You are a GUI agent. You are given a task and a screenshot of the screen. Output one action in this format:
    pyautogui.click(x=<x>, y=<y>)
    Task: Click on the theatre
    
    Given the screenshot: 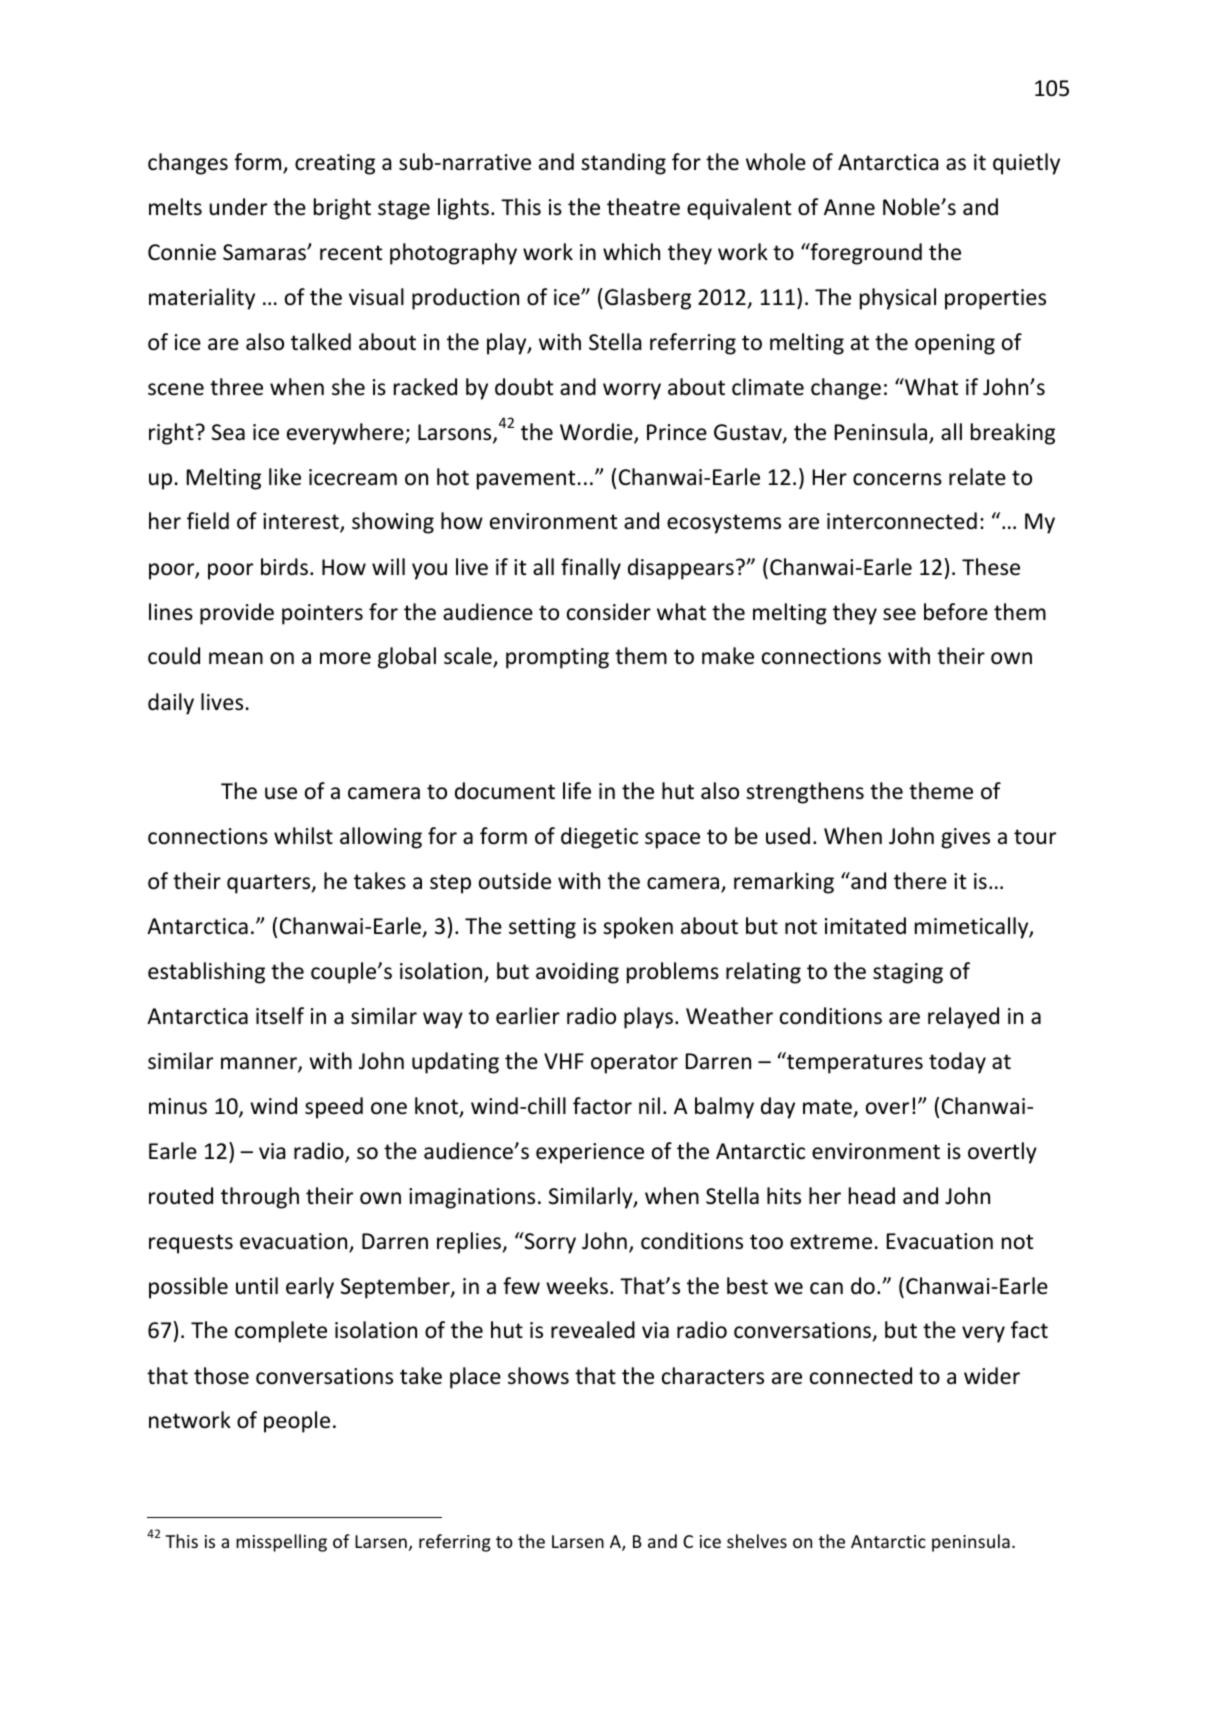 What is the action you would take?
    pyautogui.click(x=643, y=207)
